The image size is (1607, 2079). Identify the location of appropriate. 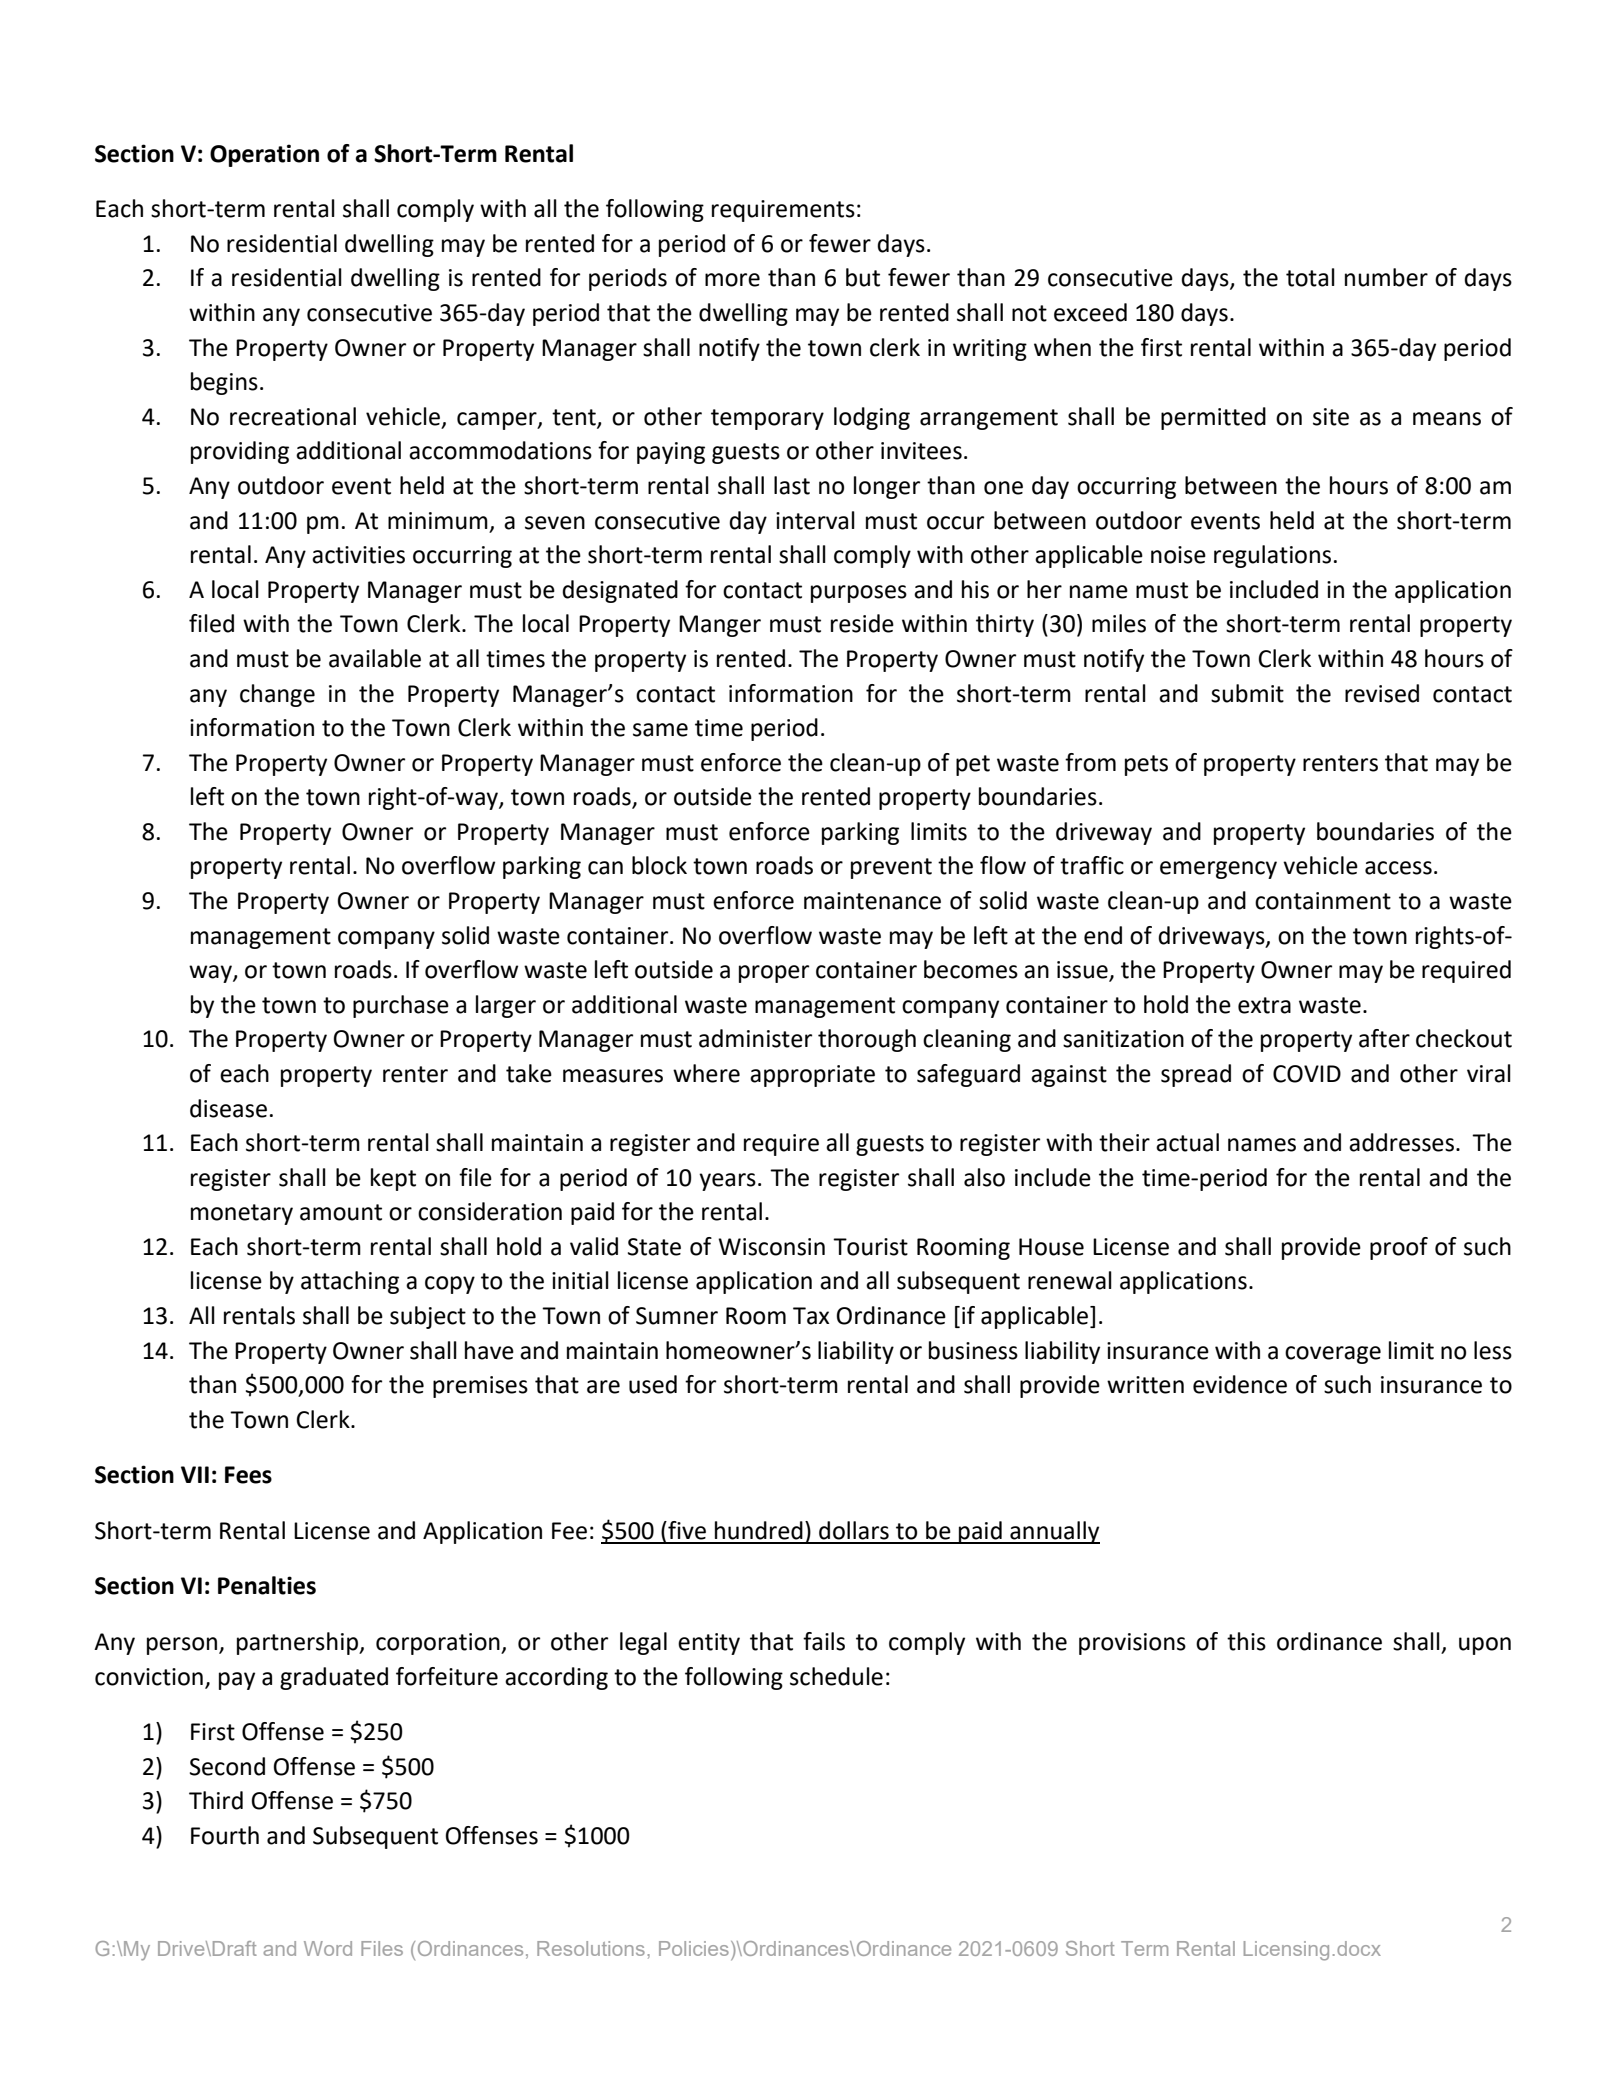
(812, 1076).
